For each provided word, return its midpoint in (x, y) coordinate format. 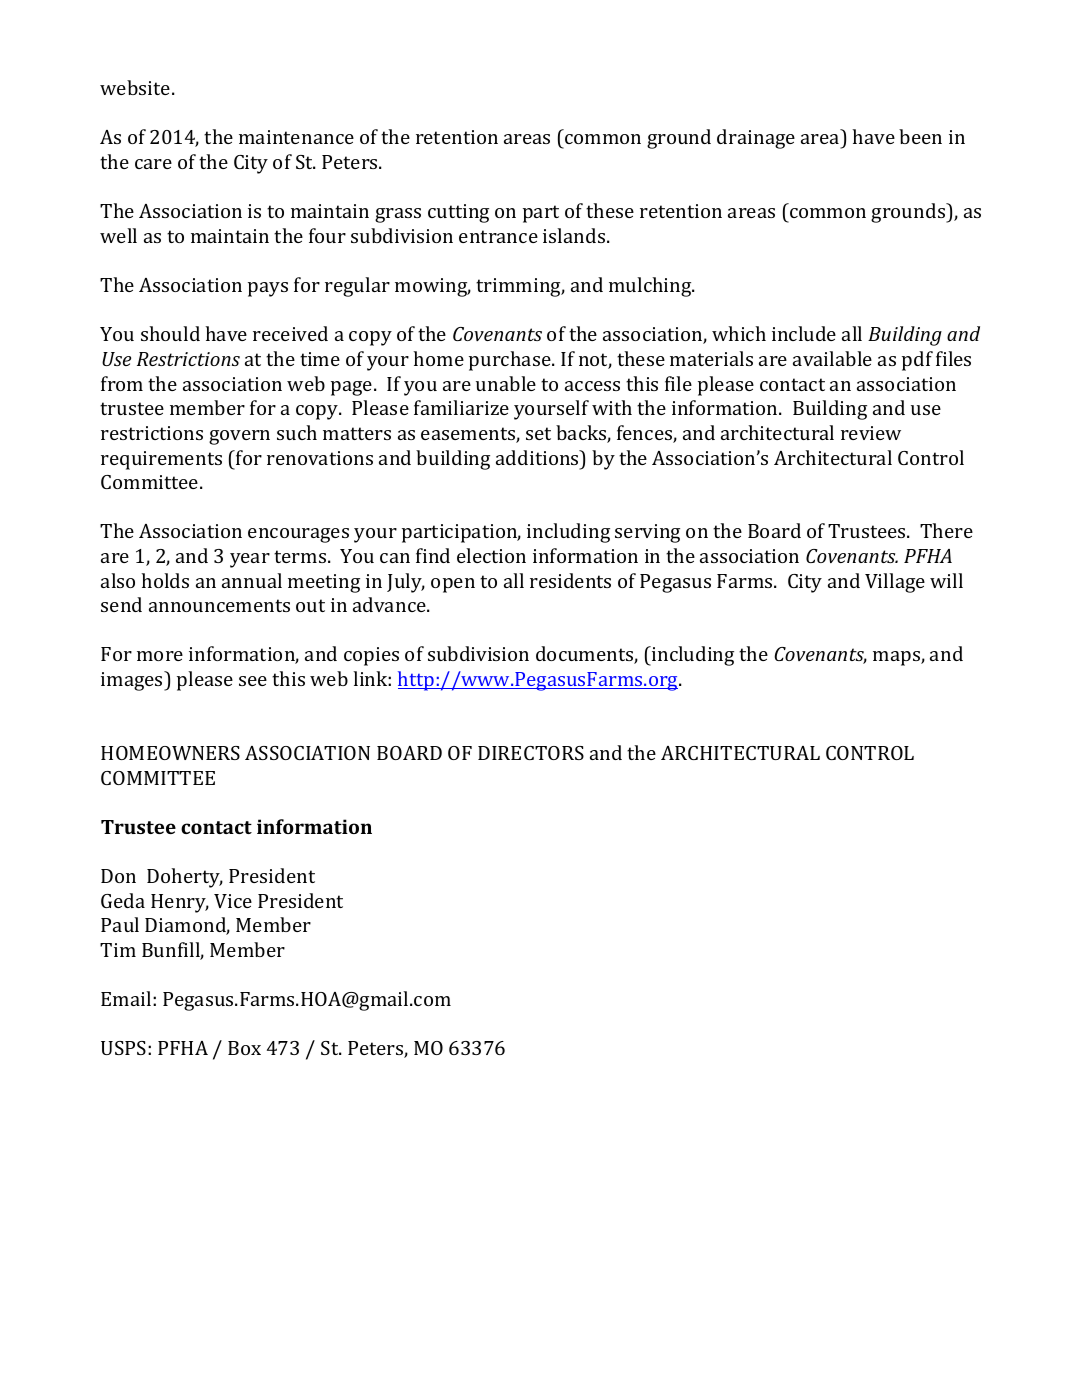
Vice (233, 901)
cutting (458, 213)
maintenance (296, 137)
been (920, 136)
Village (895, 583)
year (250, 560)
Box (244, 1048)
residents (570, 580)
